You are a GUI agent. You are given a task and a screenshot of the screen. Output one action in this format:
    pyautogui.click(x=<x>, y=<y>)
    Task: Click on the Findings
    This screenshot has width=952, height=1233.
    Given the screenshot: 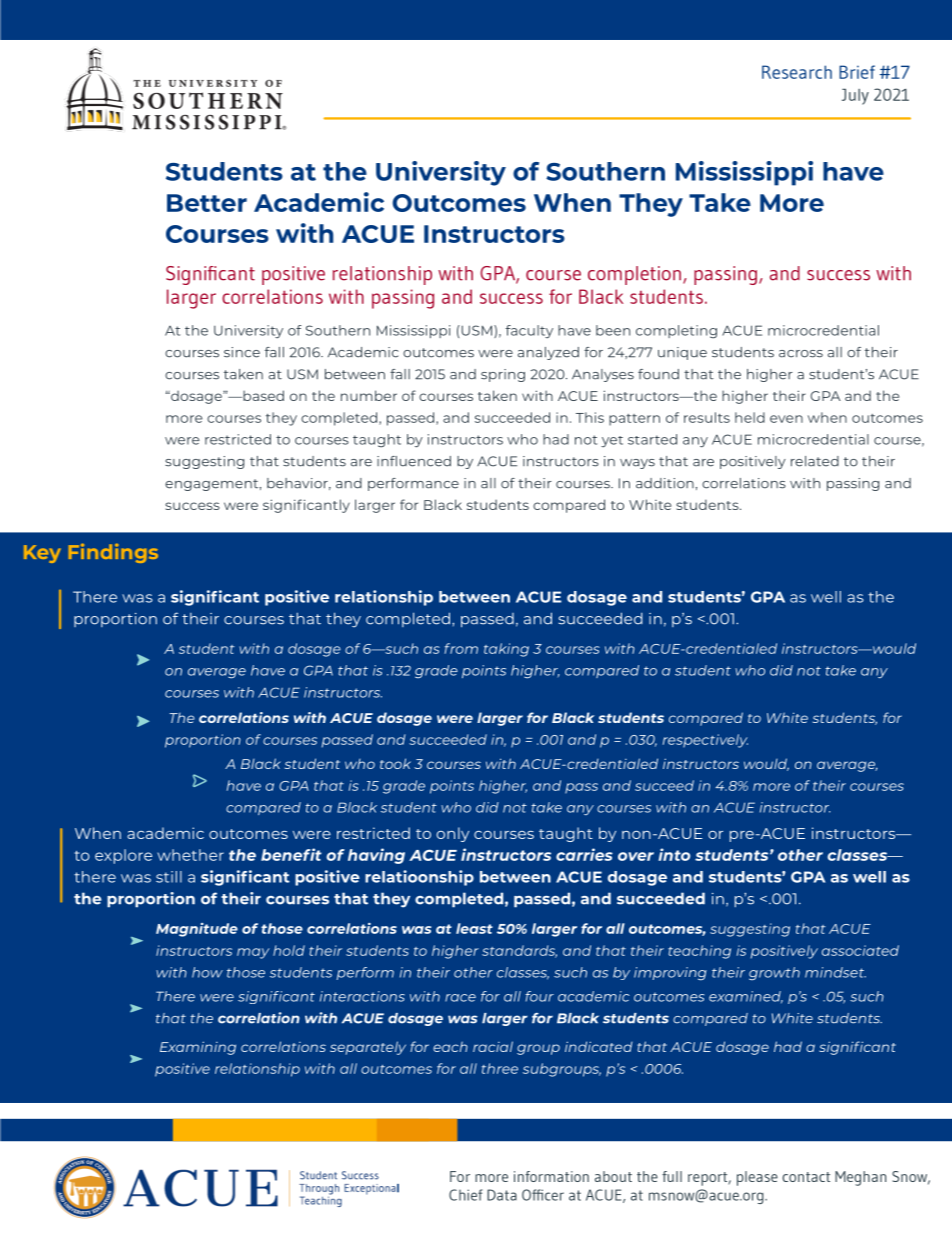 What is the action you would take?
    pyautogui.click(x=113, y=553)
